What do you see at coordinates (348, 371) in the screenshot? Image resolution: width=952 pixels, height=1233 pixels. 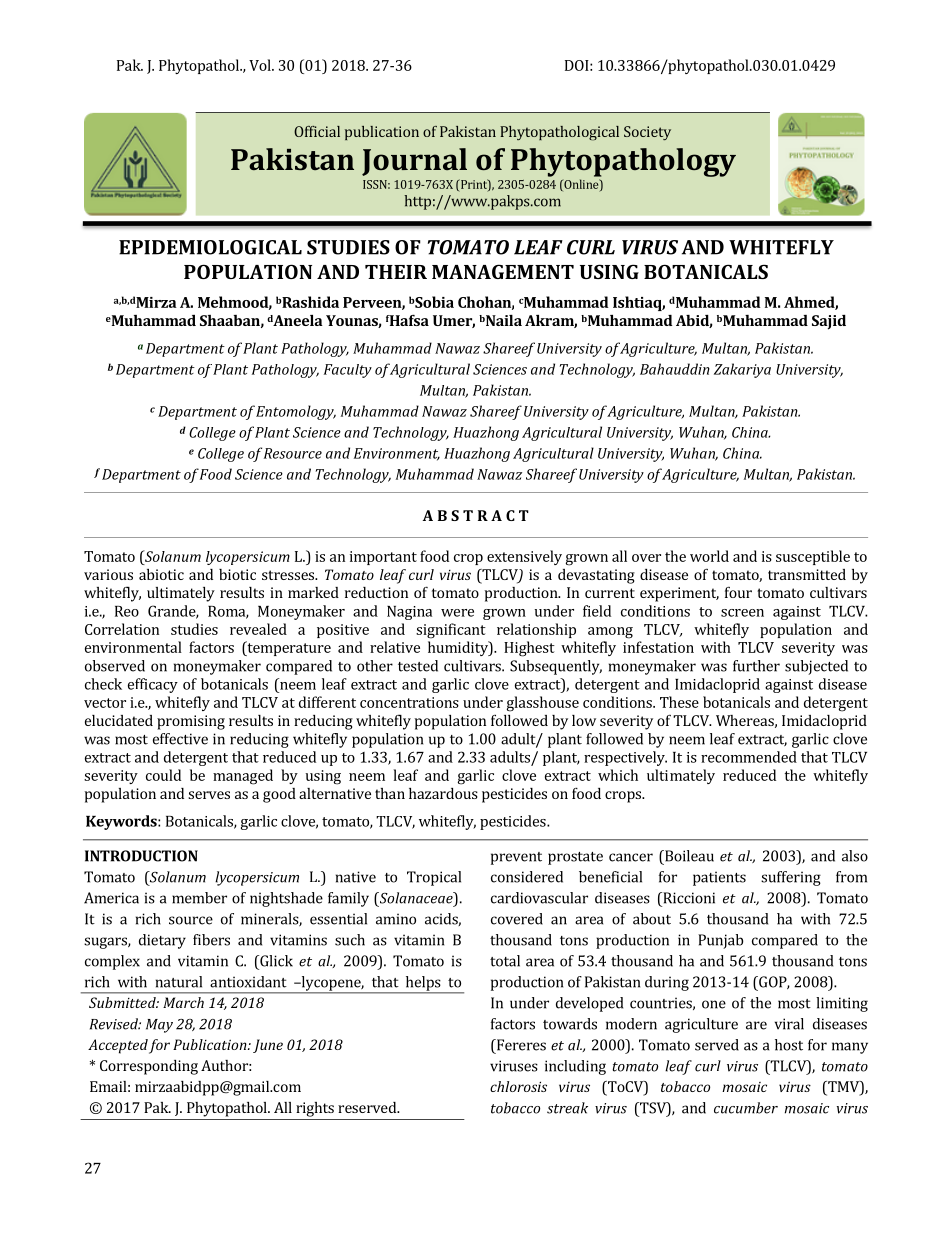 I see `Faculty` at bounding box center [348, 371].
